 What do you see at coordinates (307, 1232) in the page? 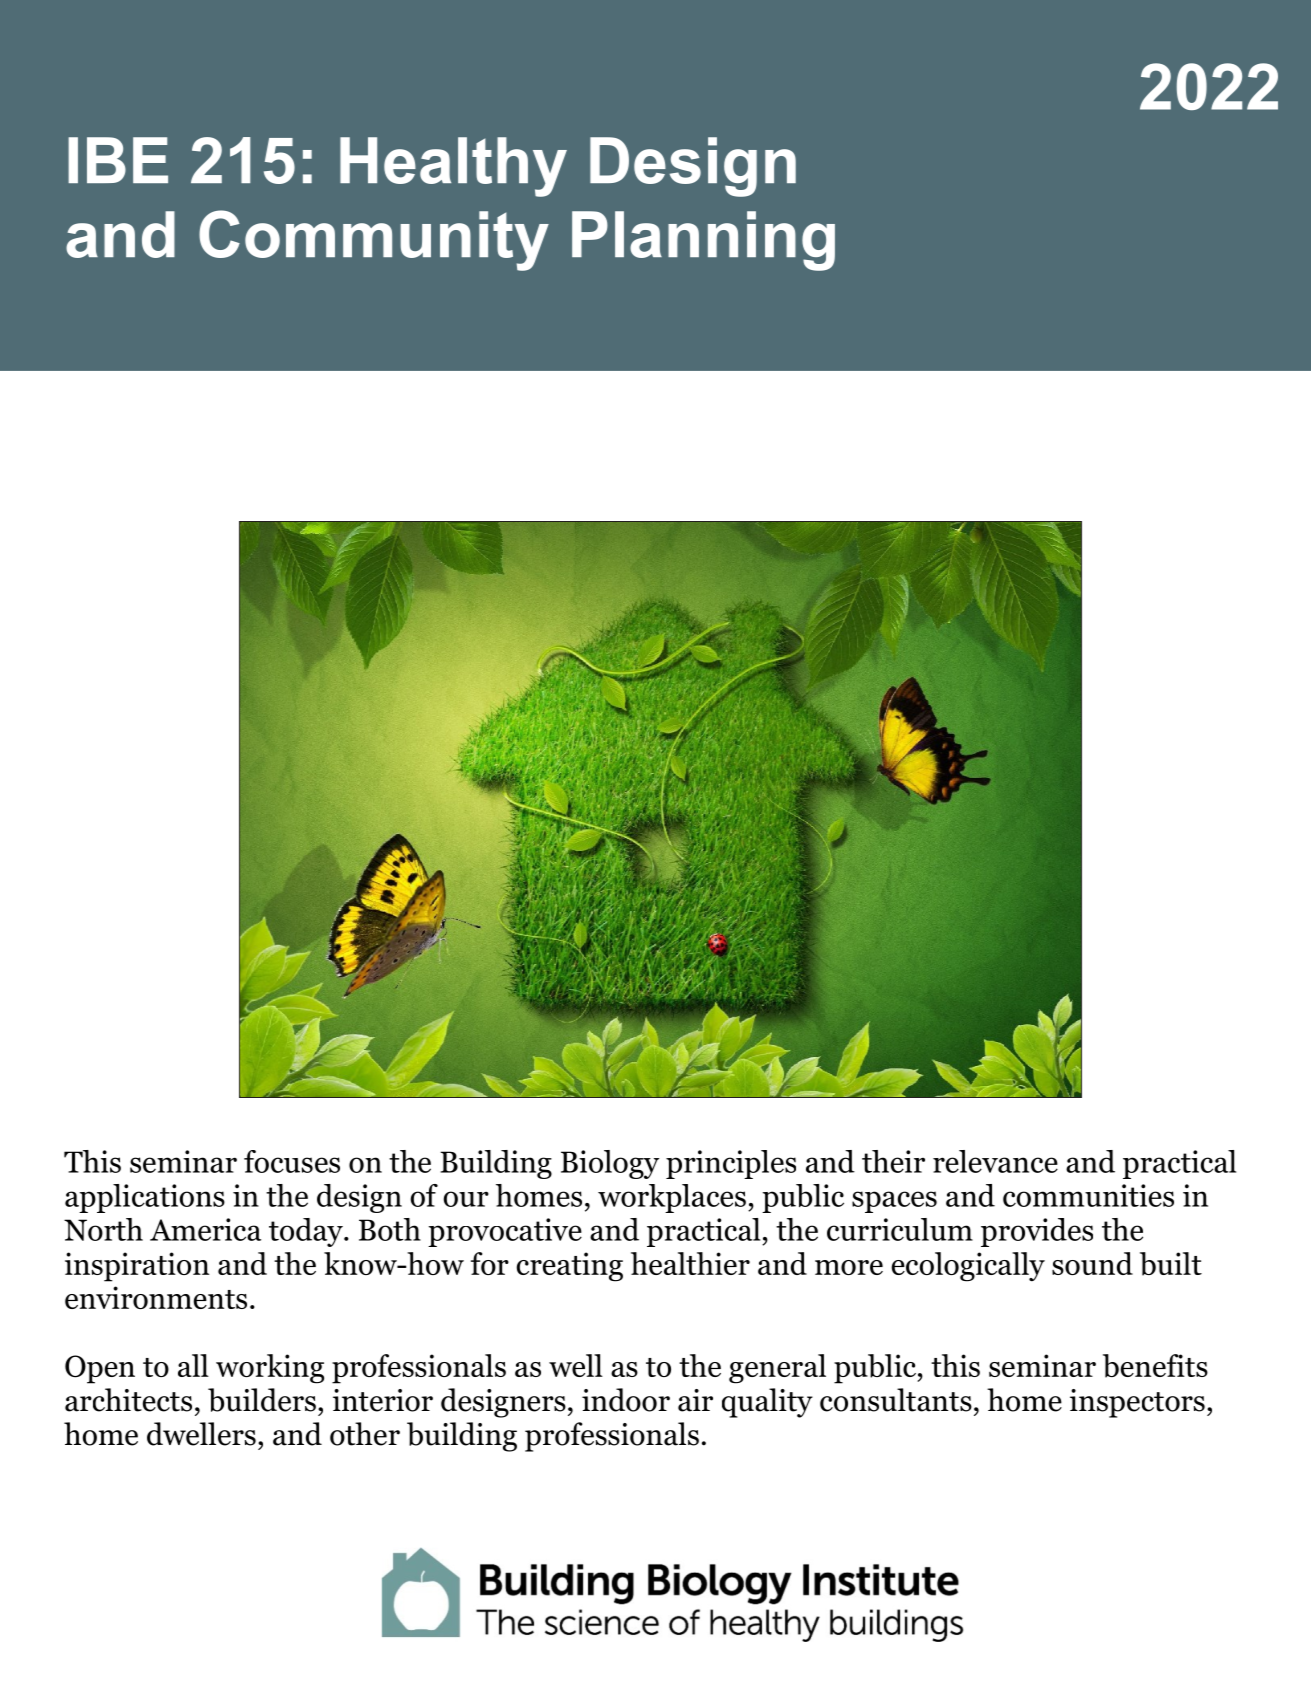
I see `today` at bounding box center [307, 1232].
